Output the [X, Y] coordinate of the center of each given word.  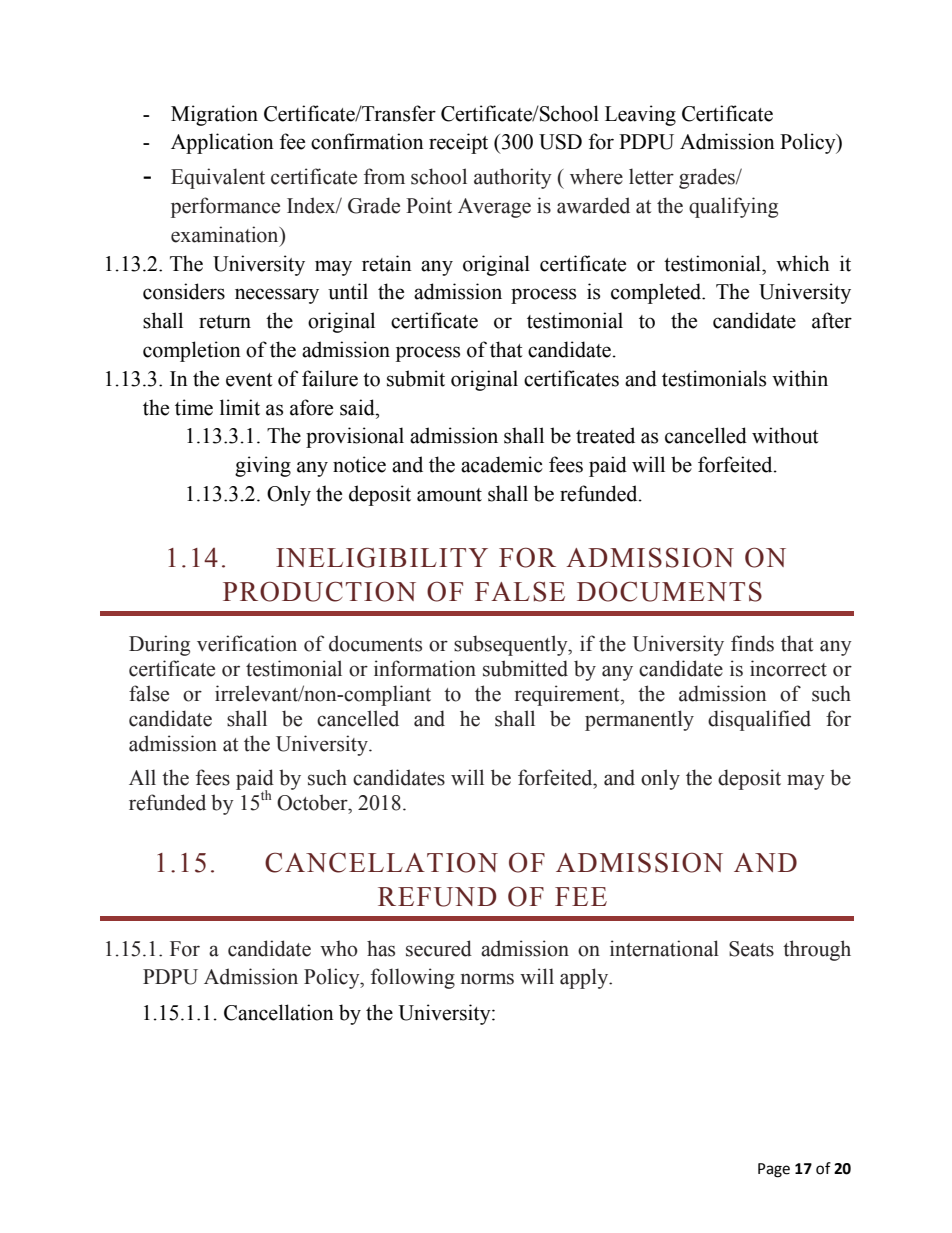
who [339, 948]
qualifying [733, 207]
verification [247, 643]
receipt [458, 143]
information [425, 668]
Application [222, 143]
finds [752, 643]
